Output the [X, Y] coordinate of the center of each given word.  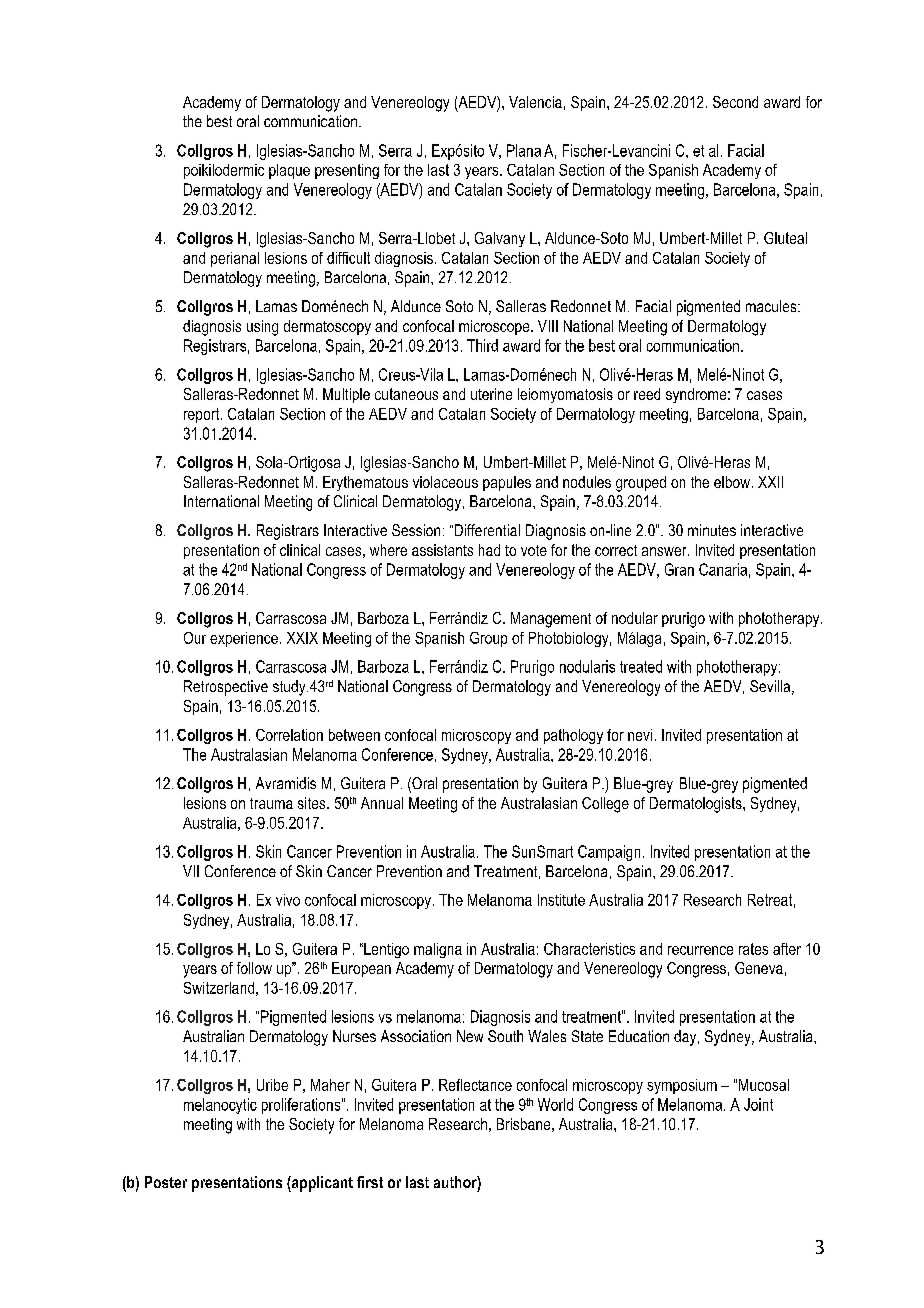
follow [254, 968]
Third [482, 345]
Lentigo [385, 950]
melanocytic [220, 1106]
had [489, 550]
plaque [289, 171]
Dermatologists [697, 805]
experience [244, 639]
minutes [712, 530]
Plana [524, 150]
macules [772, 306]
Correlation [289, 735]
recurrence [700, 950]
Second [735, 102]
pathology [573, 736]
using [262, 328]
